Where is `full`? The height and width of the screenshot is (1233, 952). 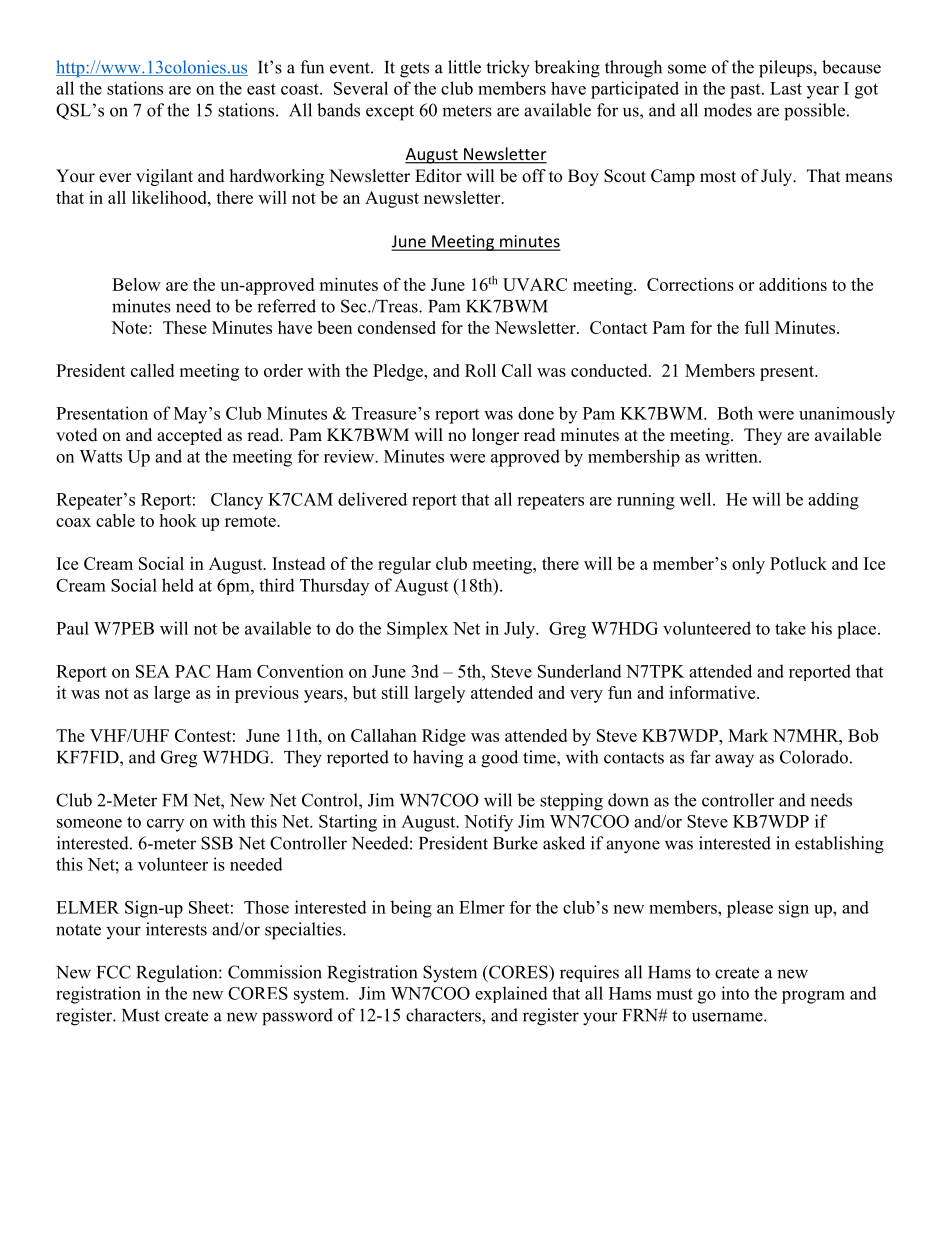
full is located at coordinates (757, 327).
